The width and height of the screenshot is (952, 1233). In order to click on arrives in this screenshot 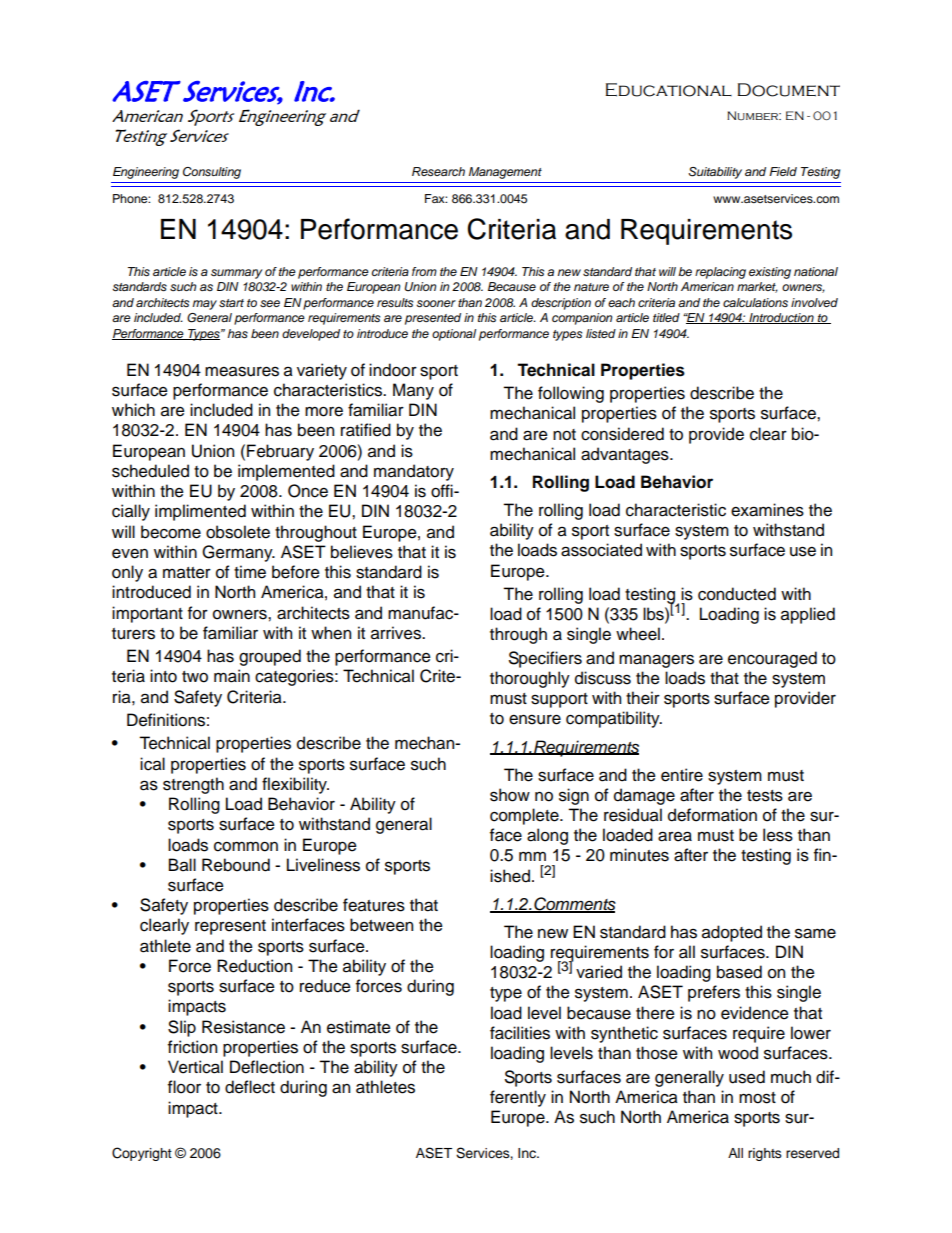, I will do `click(397, 633)`.
